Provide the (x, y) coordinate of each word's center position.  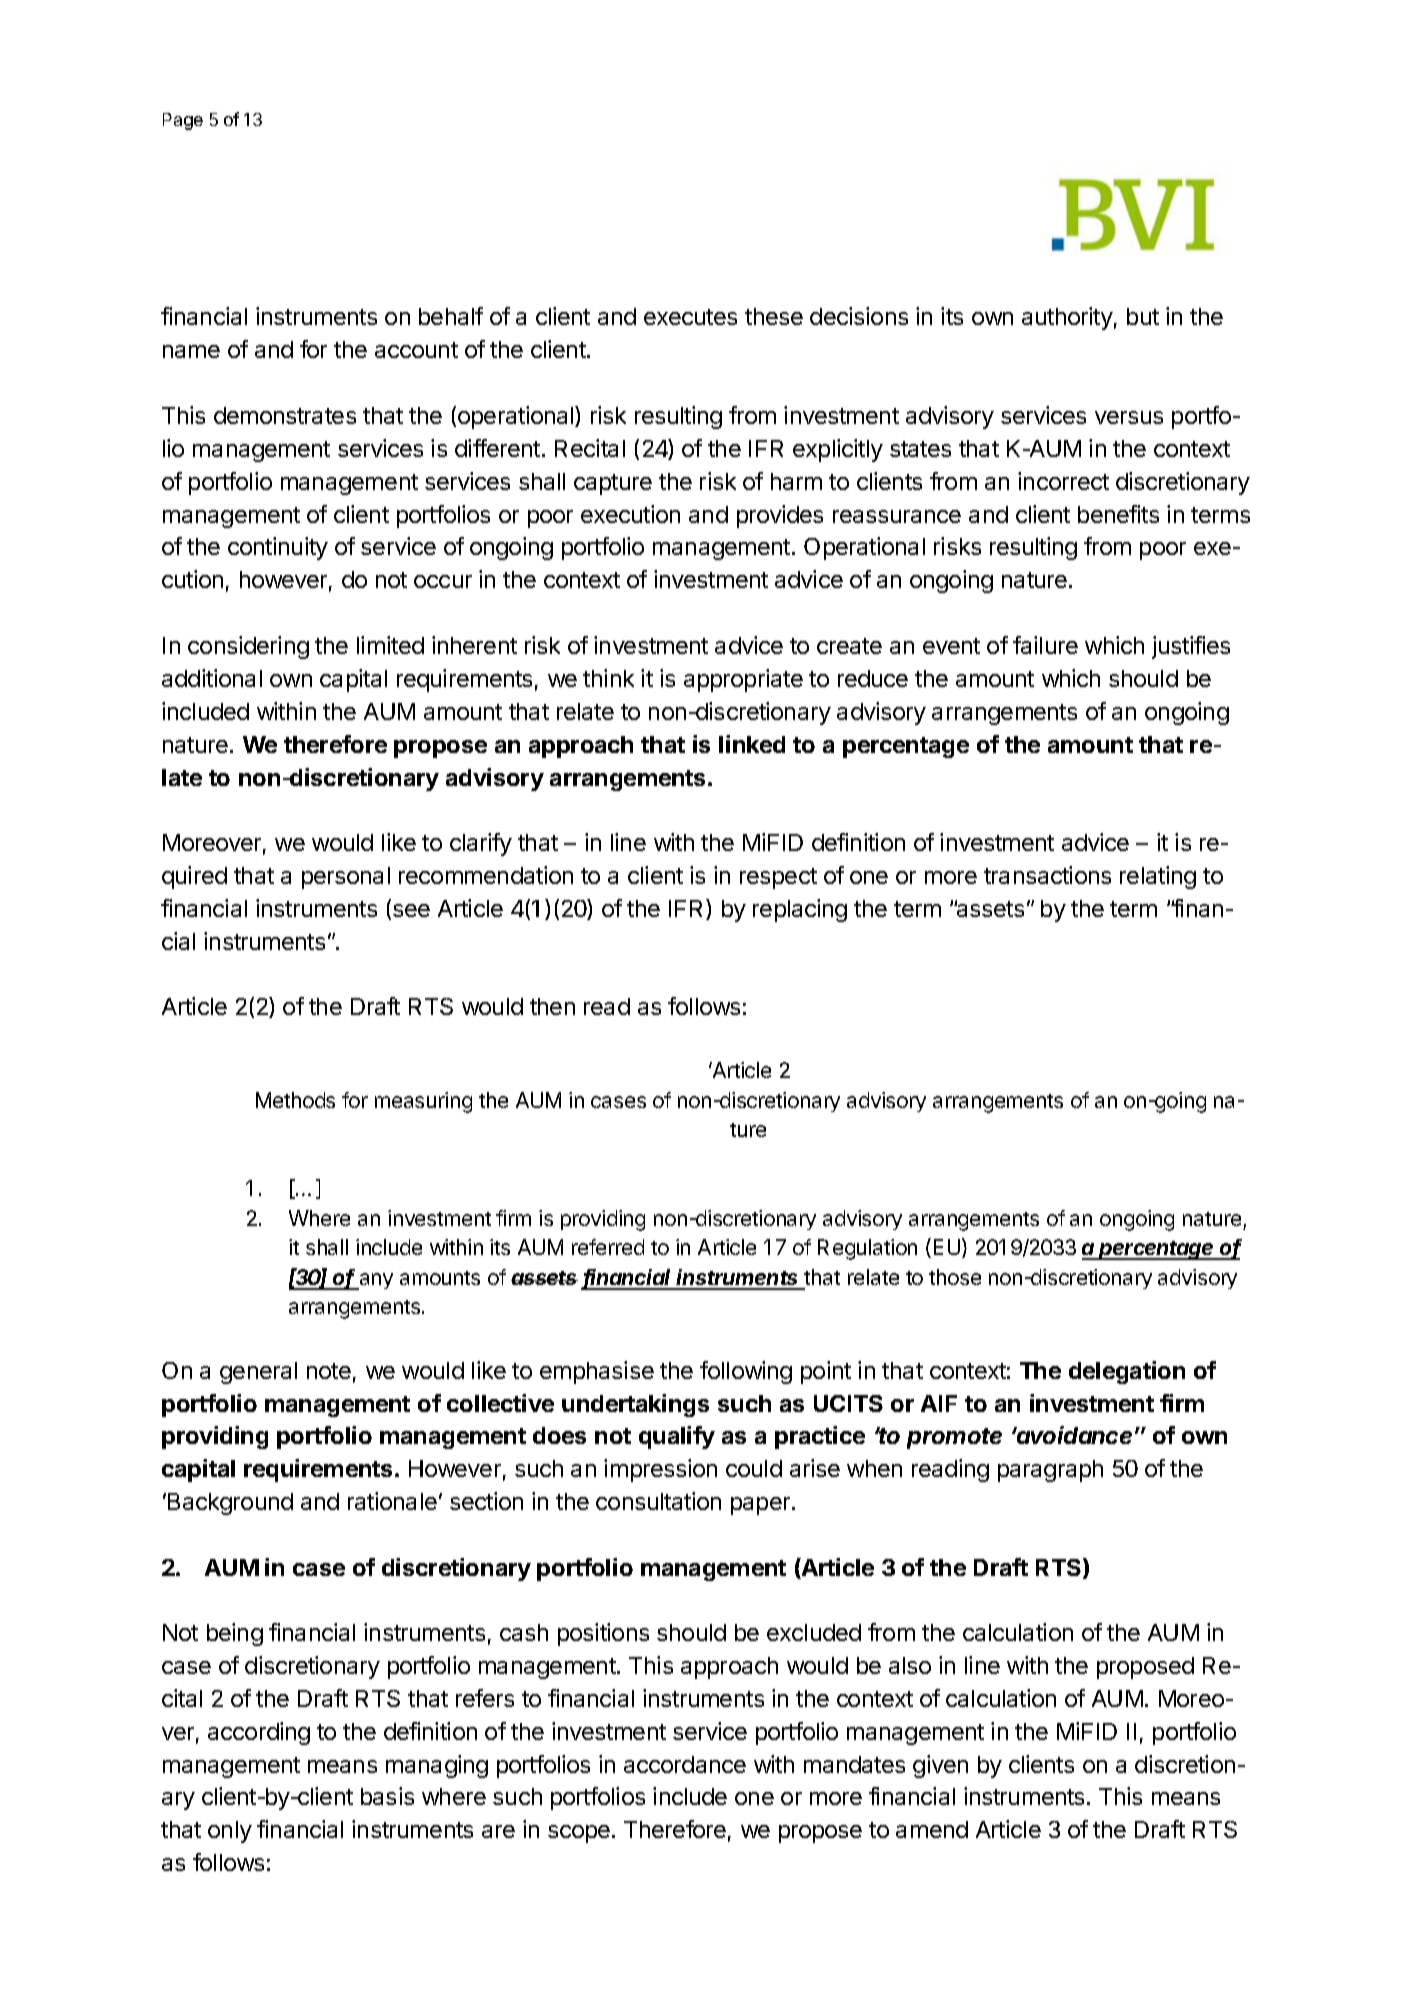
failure (1045, 645)
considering (248, 647)
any (375, 1281)
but (1143, 316)
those (955, 1277)
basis (387, 1796)
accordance (685, 1764)
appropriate (743, 680)
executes (690, 317)
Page (183, 121)
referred (608, 1247)
